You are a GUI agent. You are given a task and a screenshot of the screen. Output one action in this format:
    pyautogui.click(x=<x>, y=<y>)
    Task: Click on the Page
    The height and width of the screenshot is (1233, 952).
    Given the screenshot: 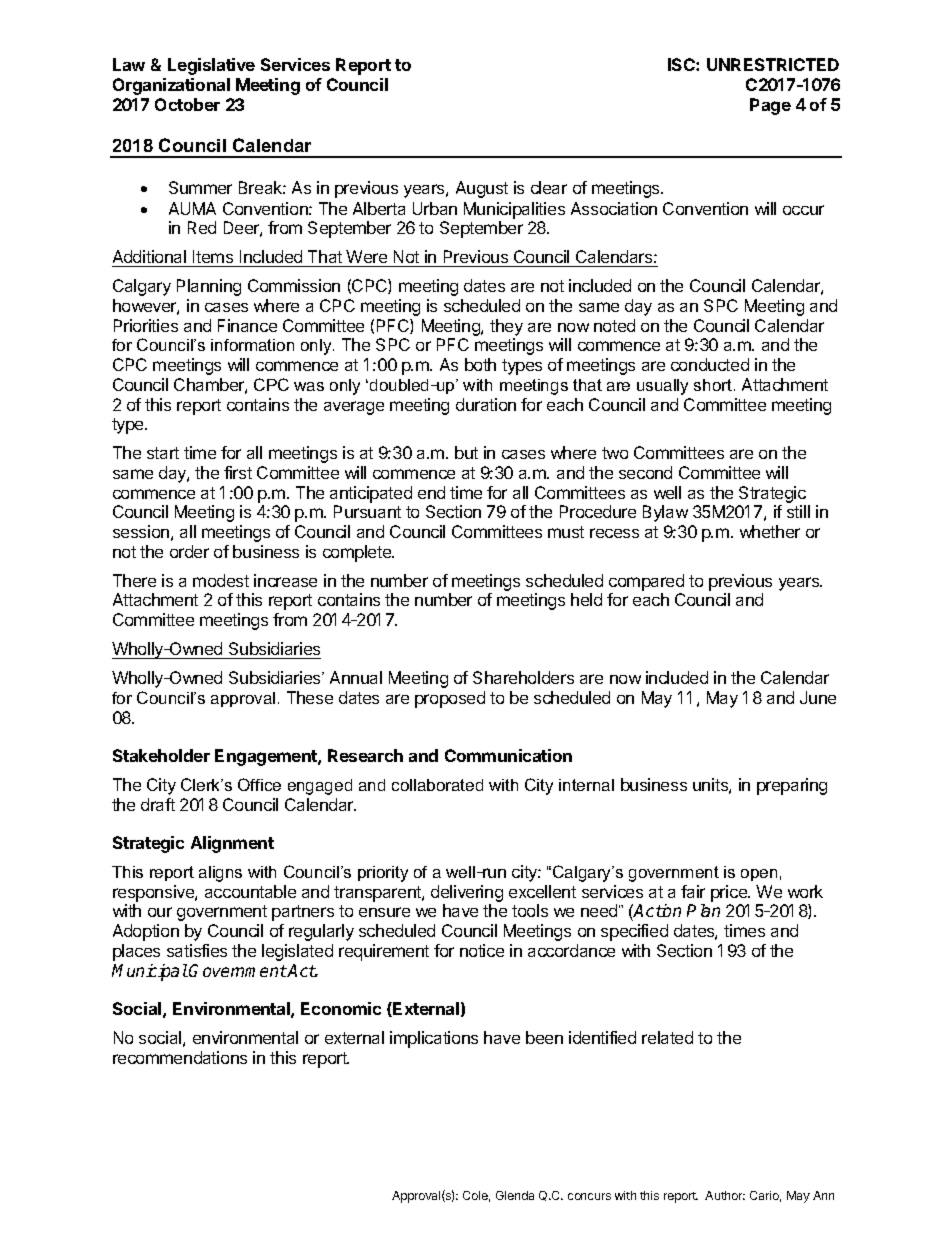 What is the action you would take?
    pyautogui.click(x=770, y=106)
